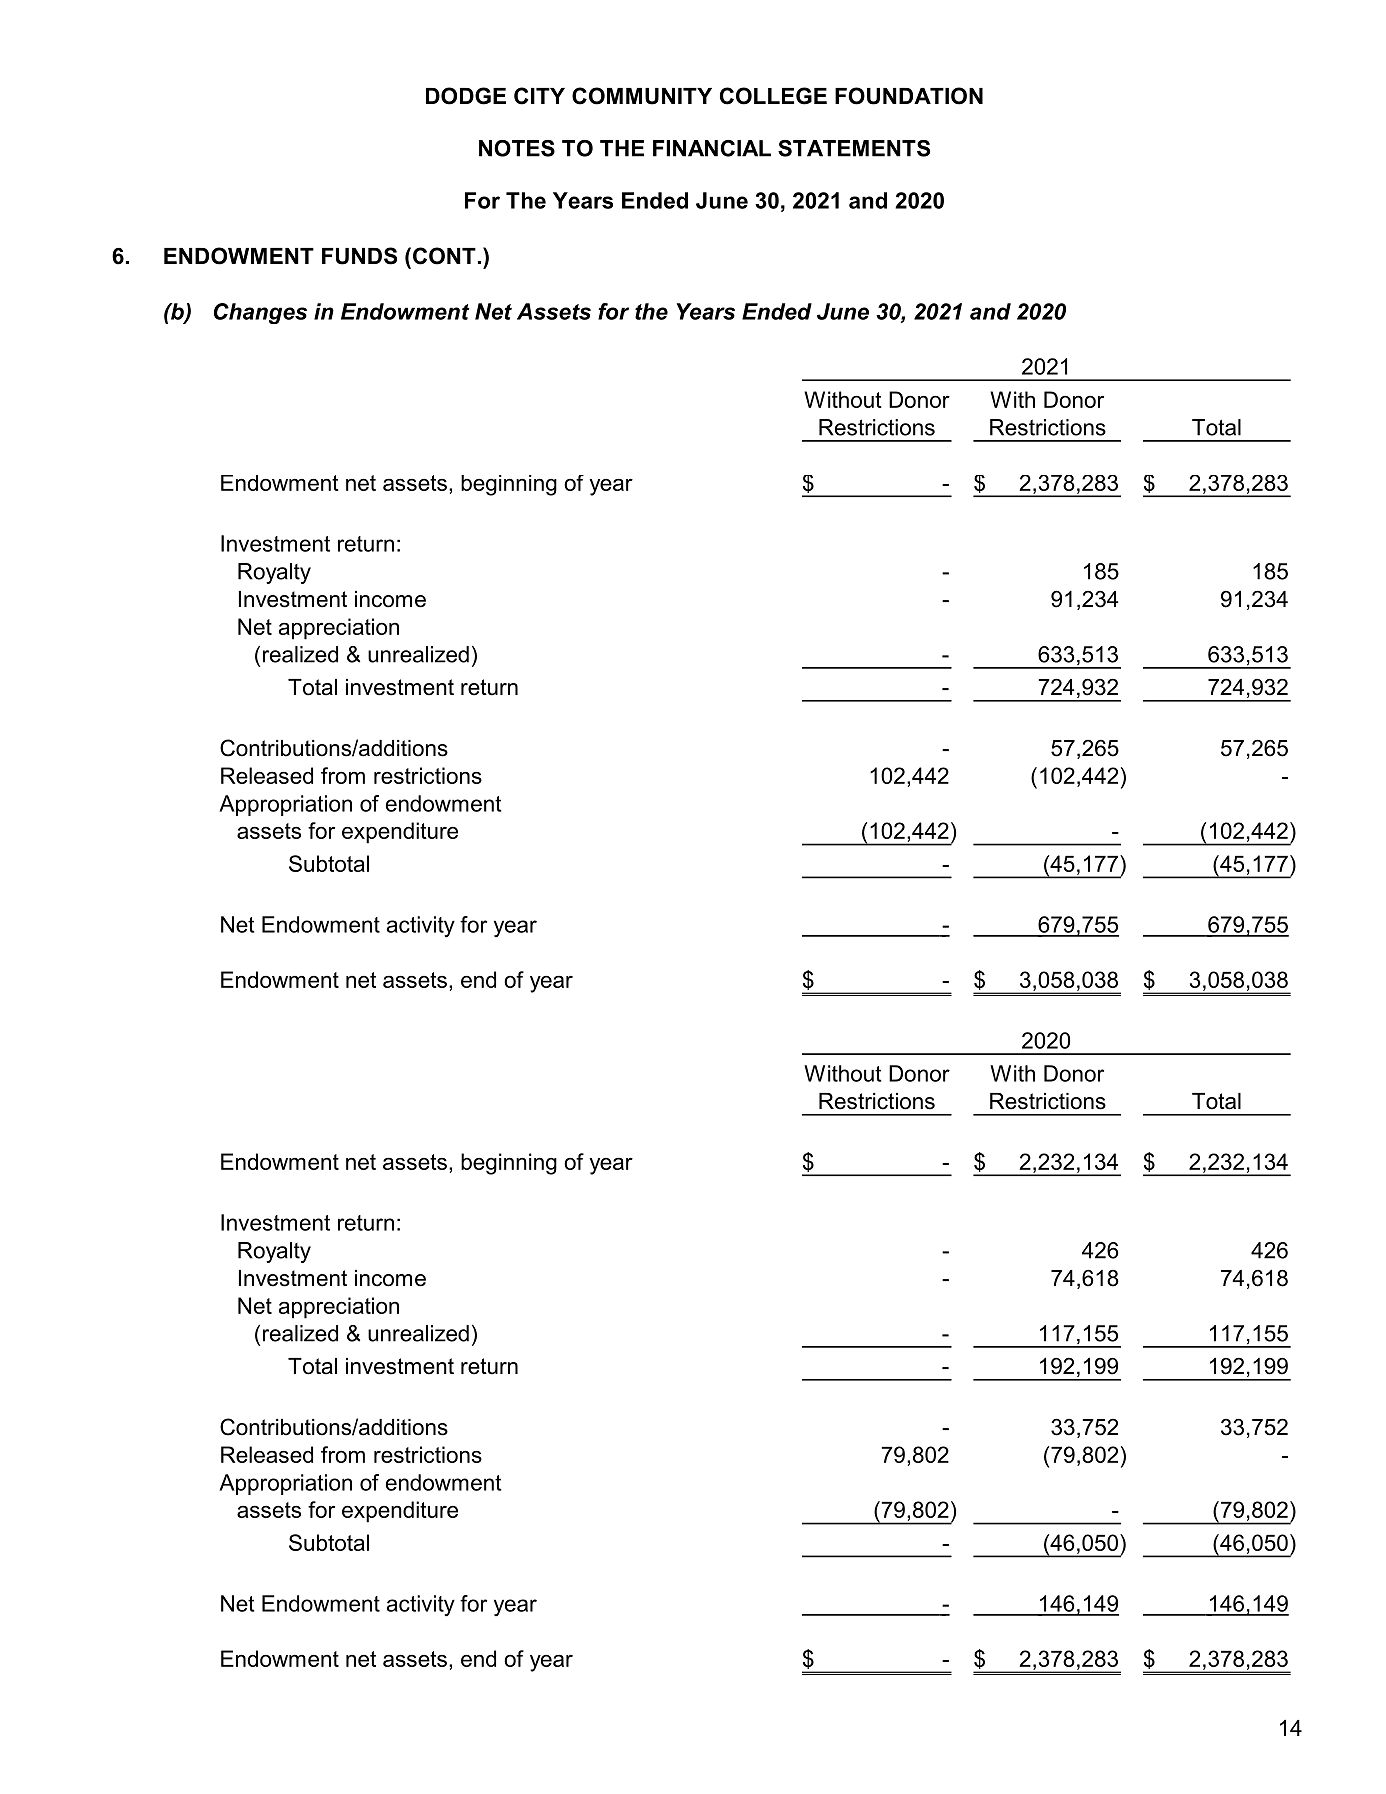  What do you see at coordinates (260, 313) in the screenshot?
I see `Changes` at bounding box center [260, 313].
